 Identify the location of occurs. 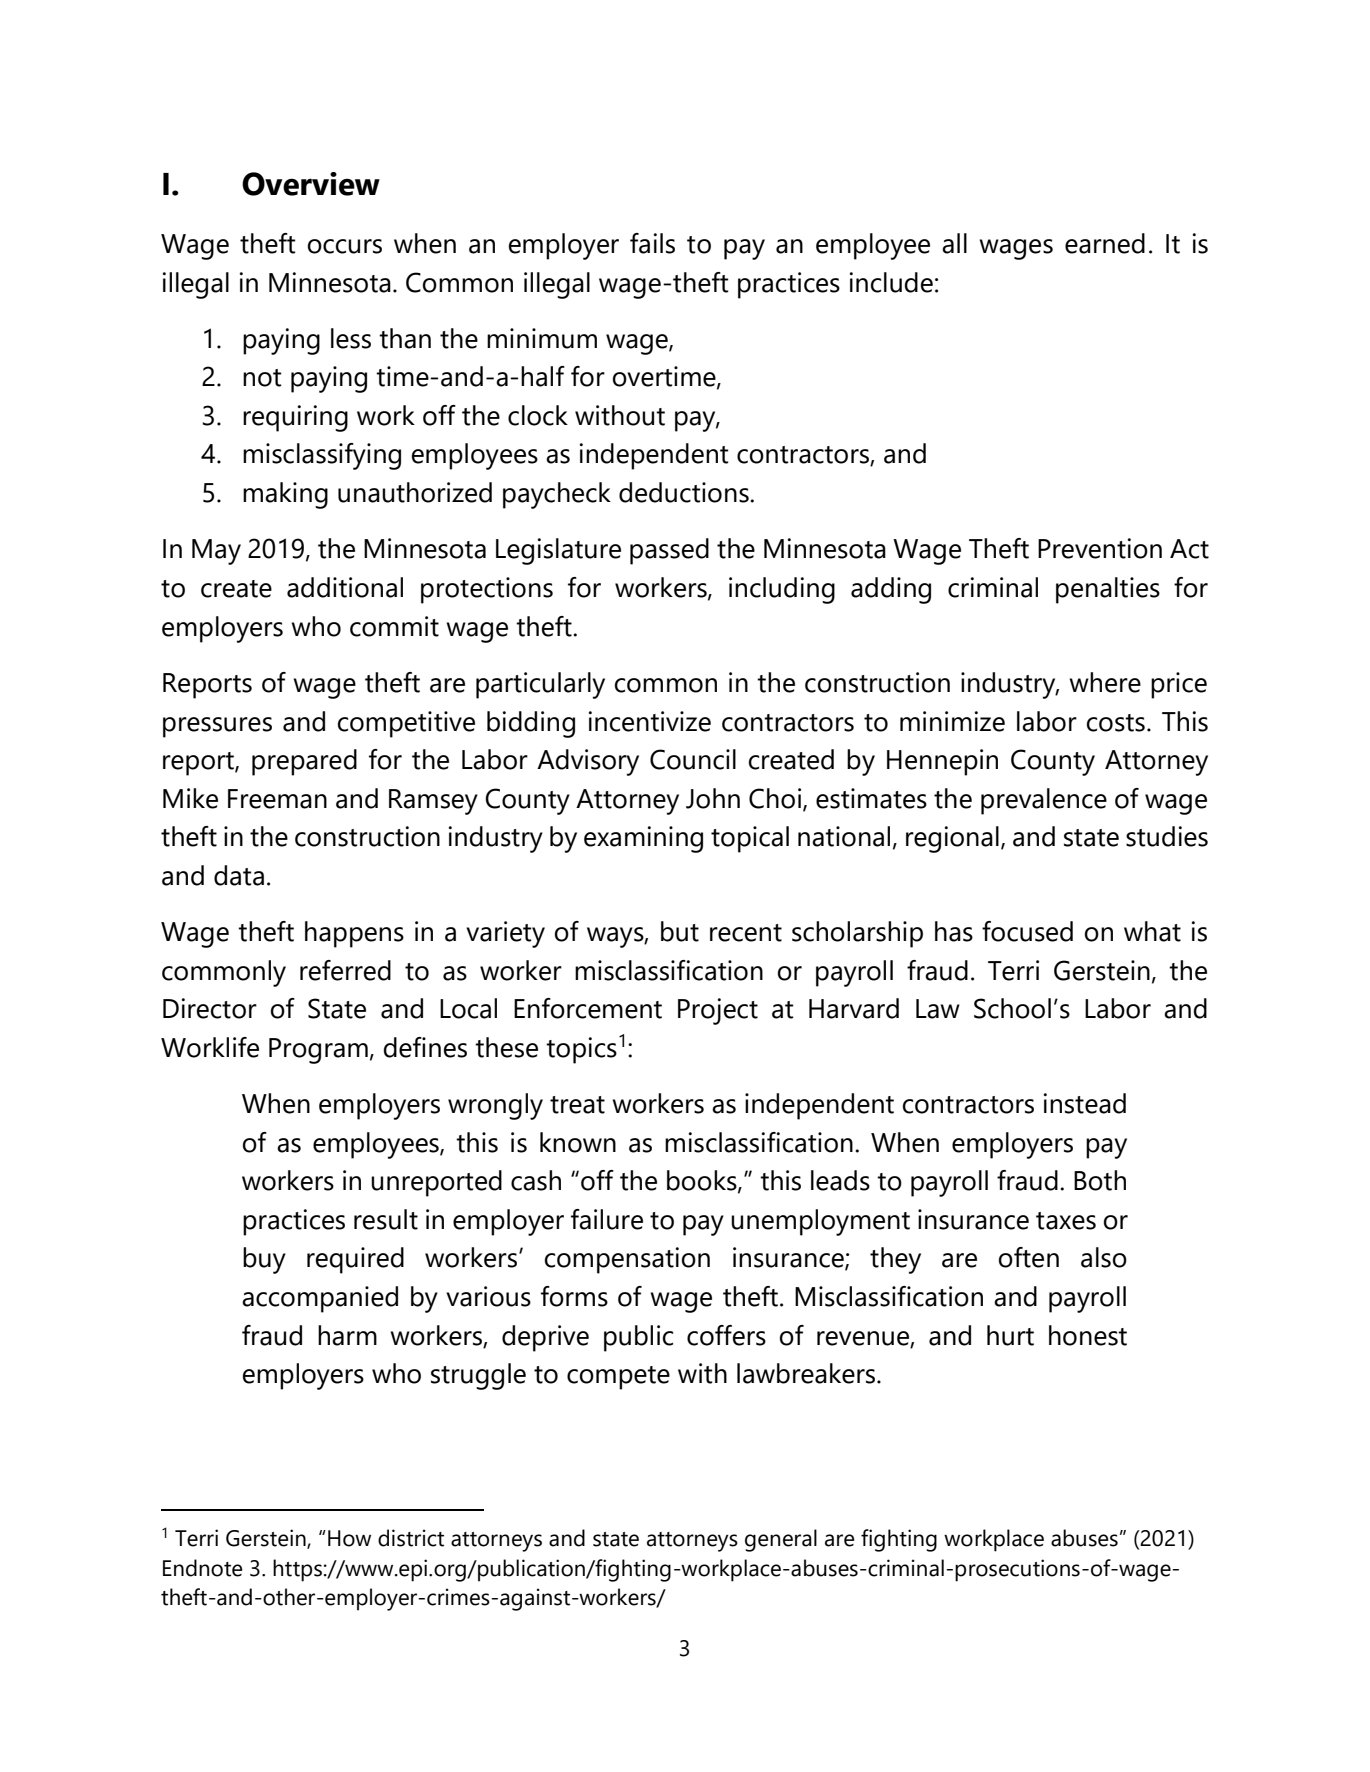
(345, 246).
